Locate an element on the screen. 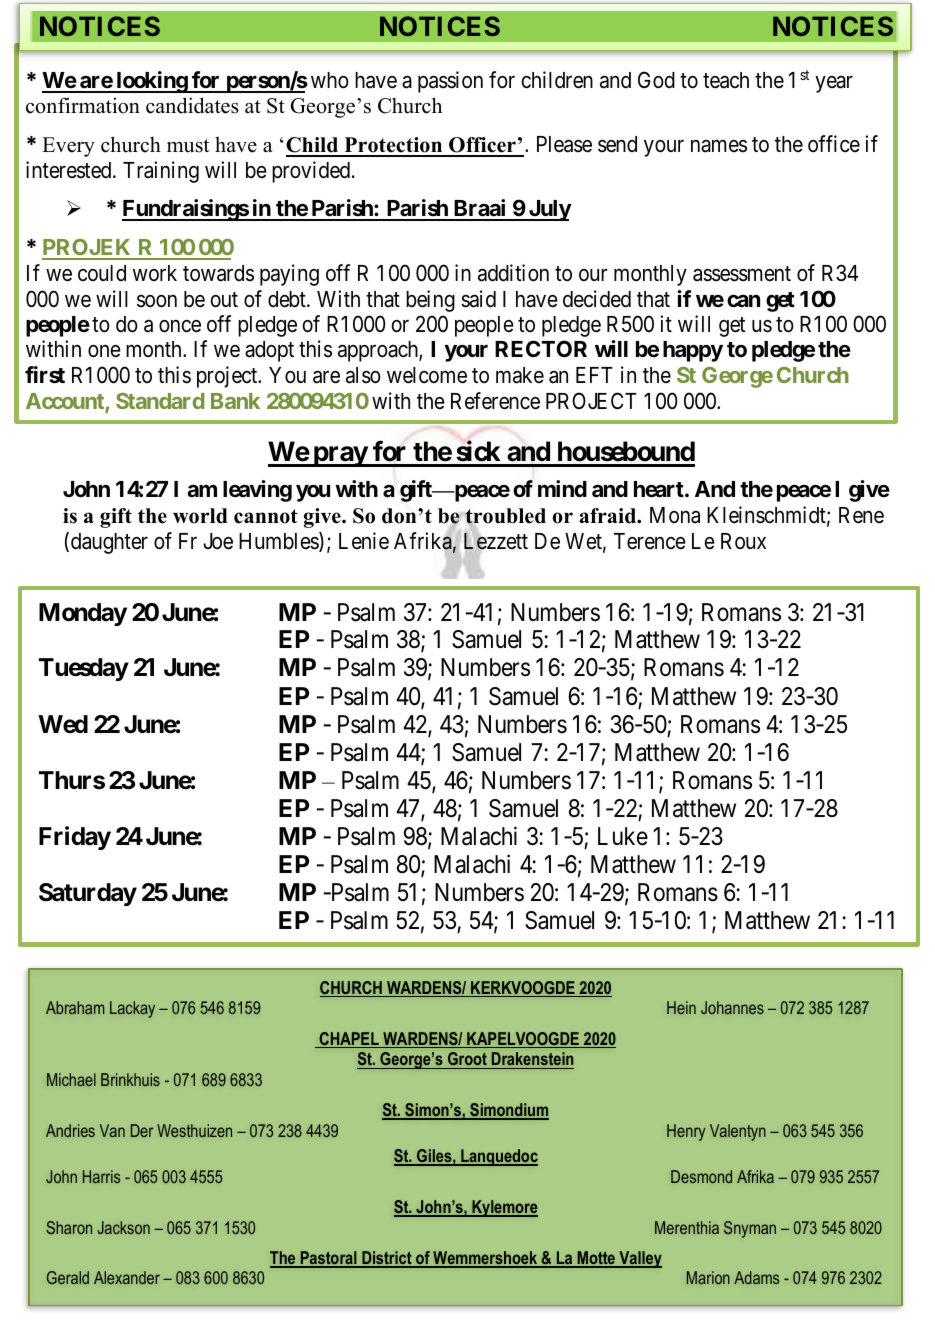 Image resolution: width=935 pixels, height=1322 pixels. candidates is located at coordinates (192, 105).
